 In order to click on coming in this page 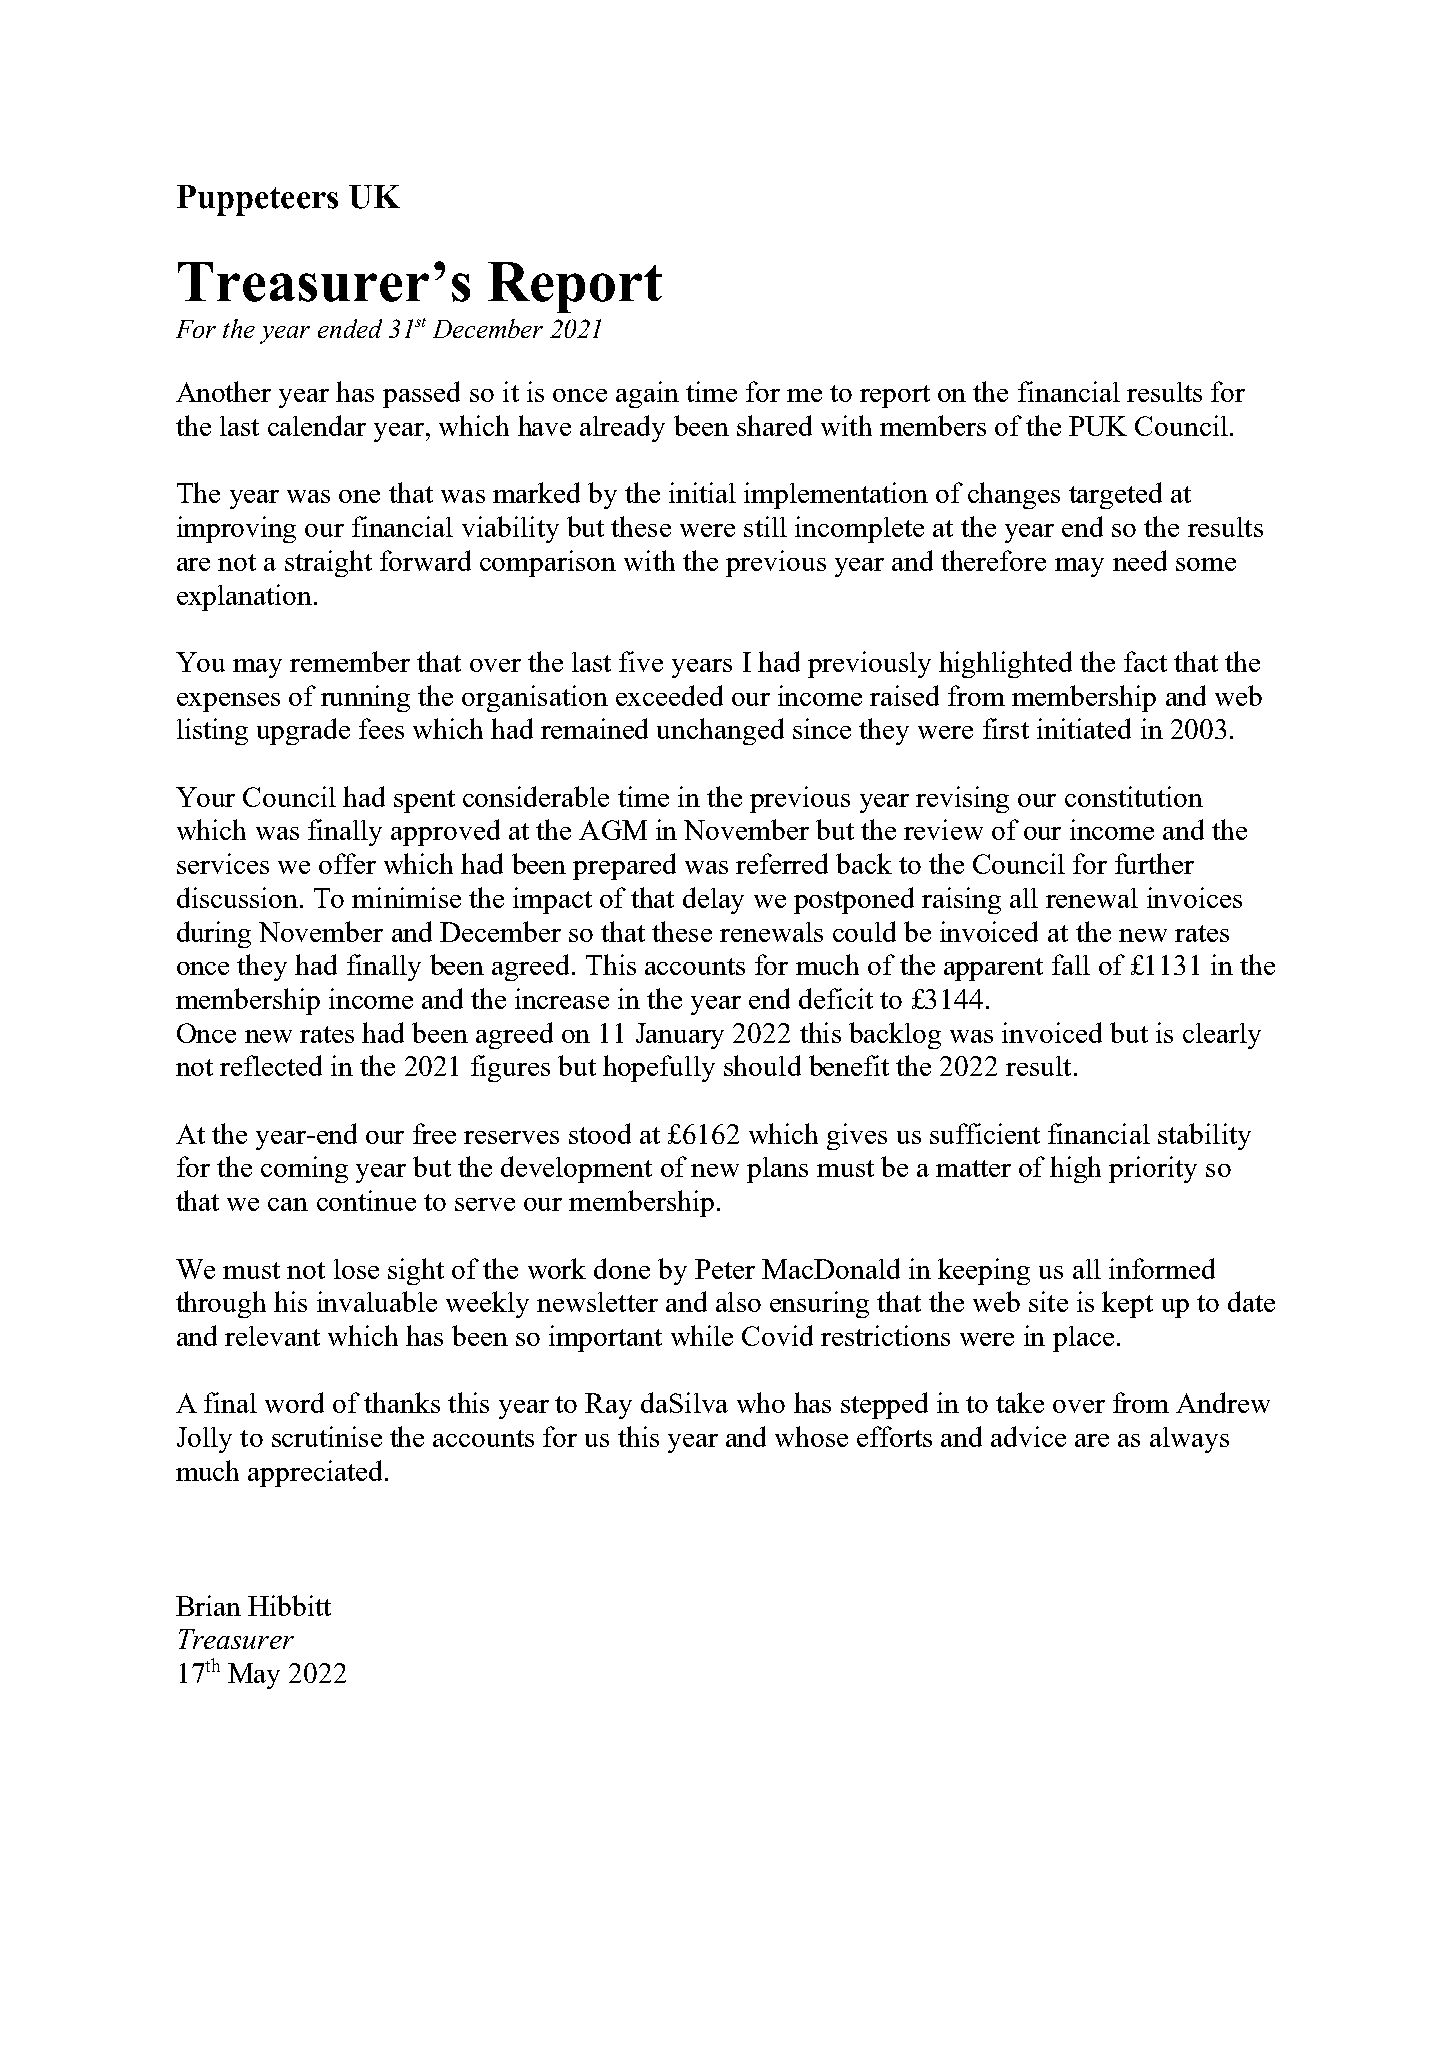, I will do `click(304, 1169)`.
